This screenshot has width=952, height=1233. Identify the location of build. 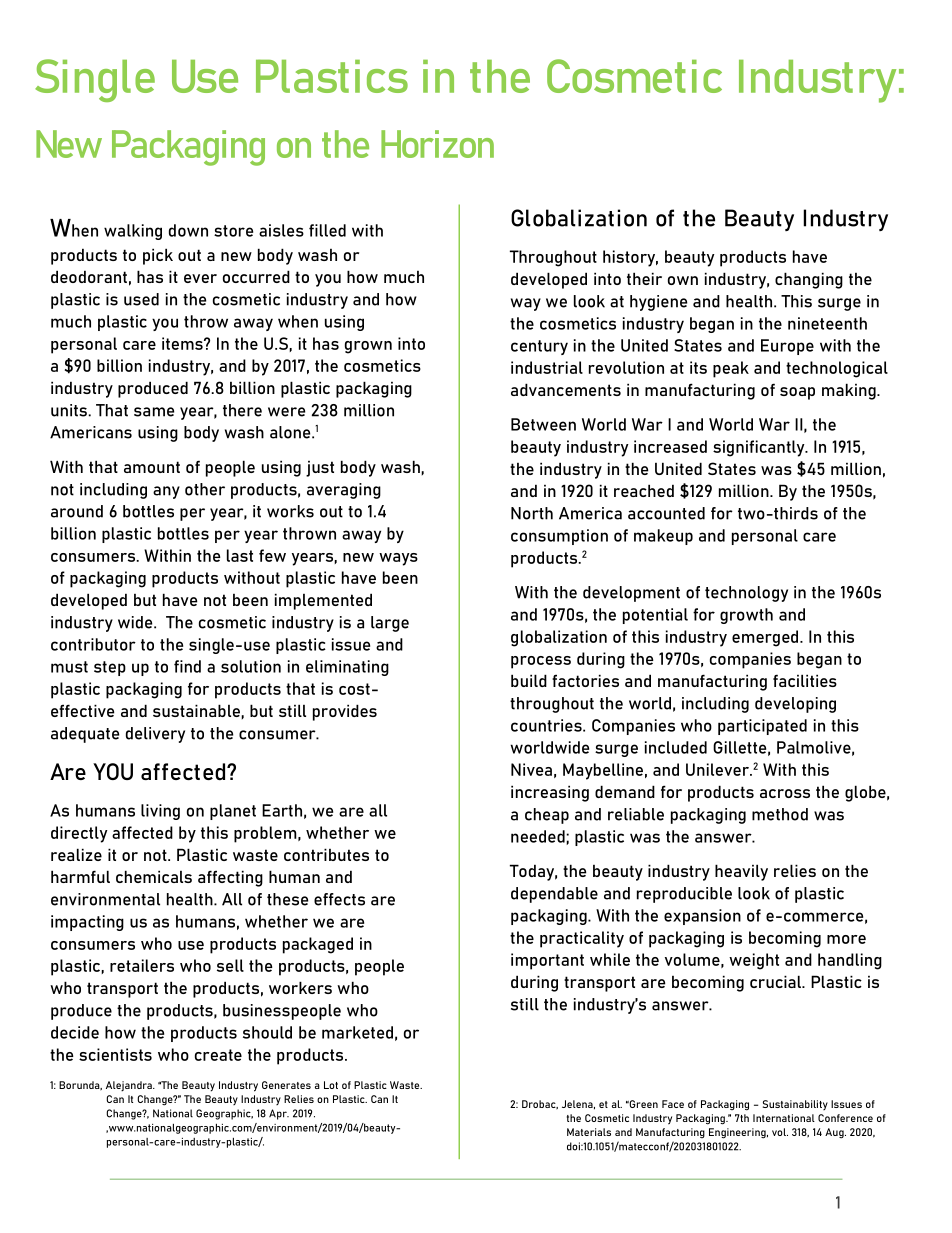
(529, 680).
